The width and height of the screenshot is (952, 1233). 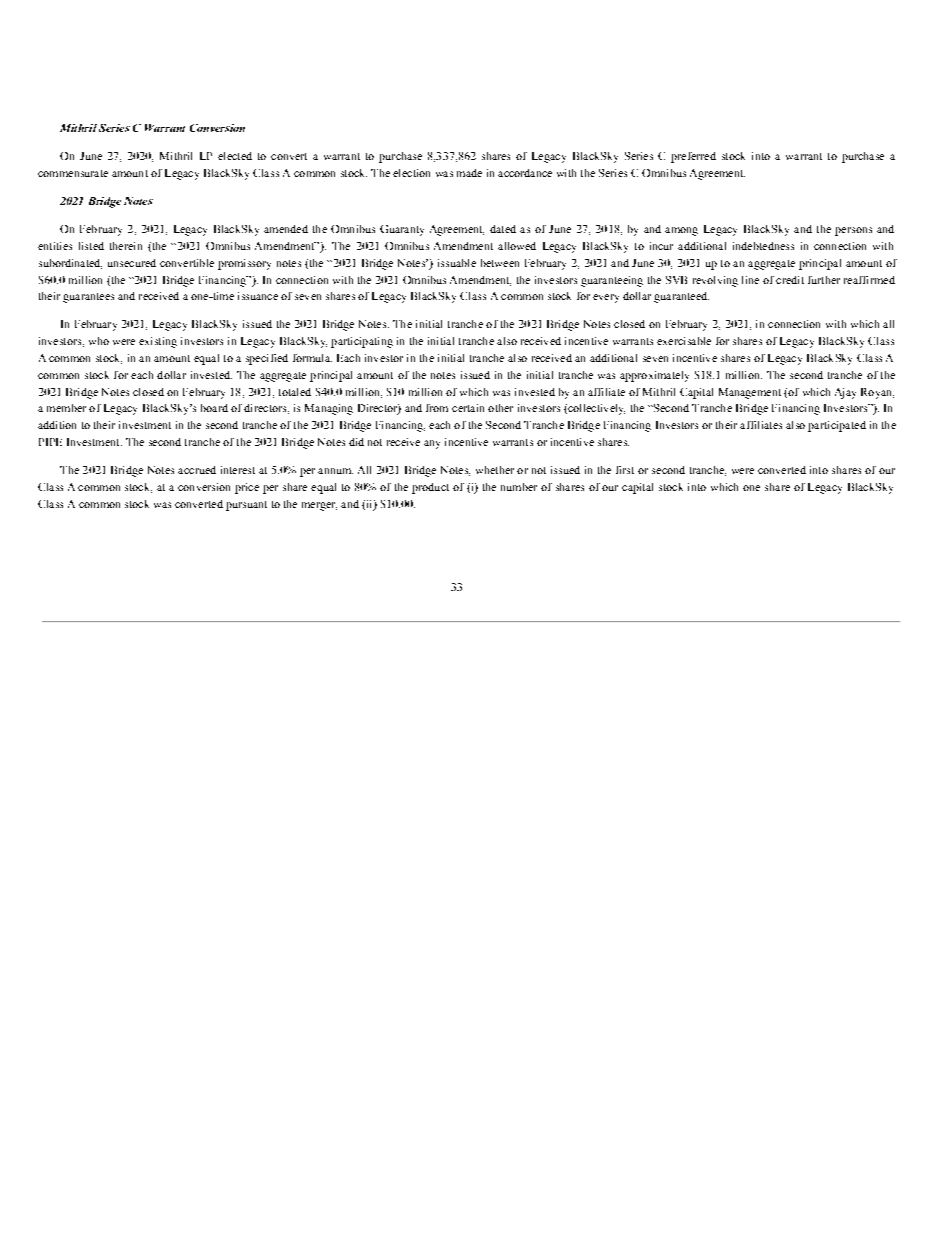 What do you see at coordinates (681, 297) in the screenshot?
I see `guaranteed` at bounding box center [681, 297].
